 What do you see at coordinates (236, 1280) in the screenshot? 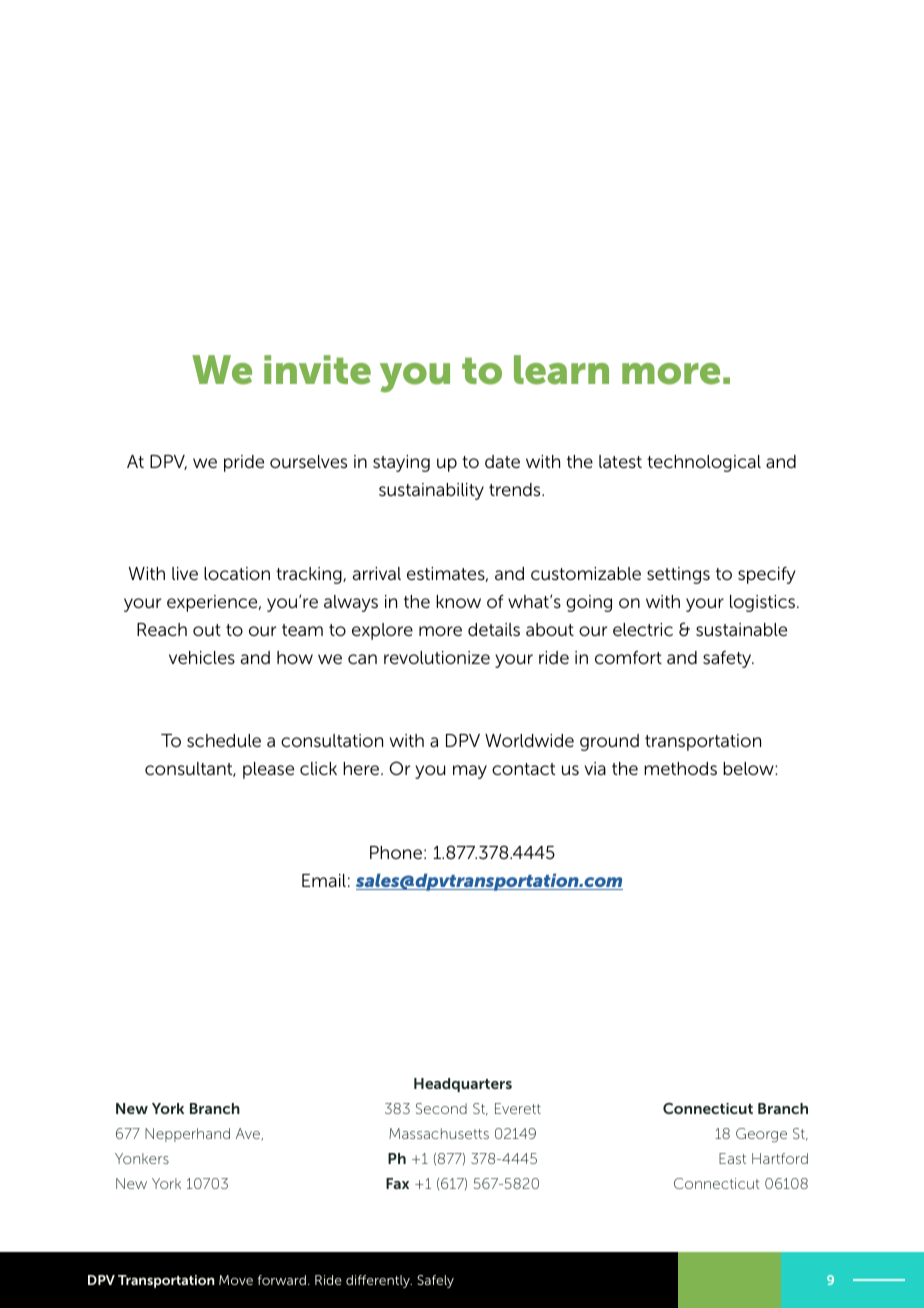
I see `Move` at bounding box center [236, 1280].
